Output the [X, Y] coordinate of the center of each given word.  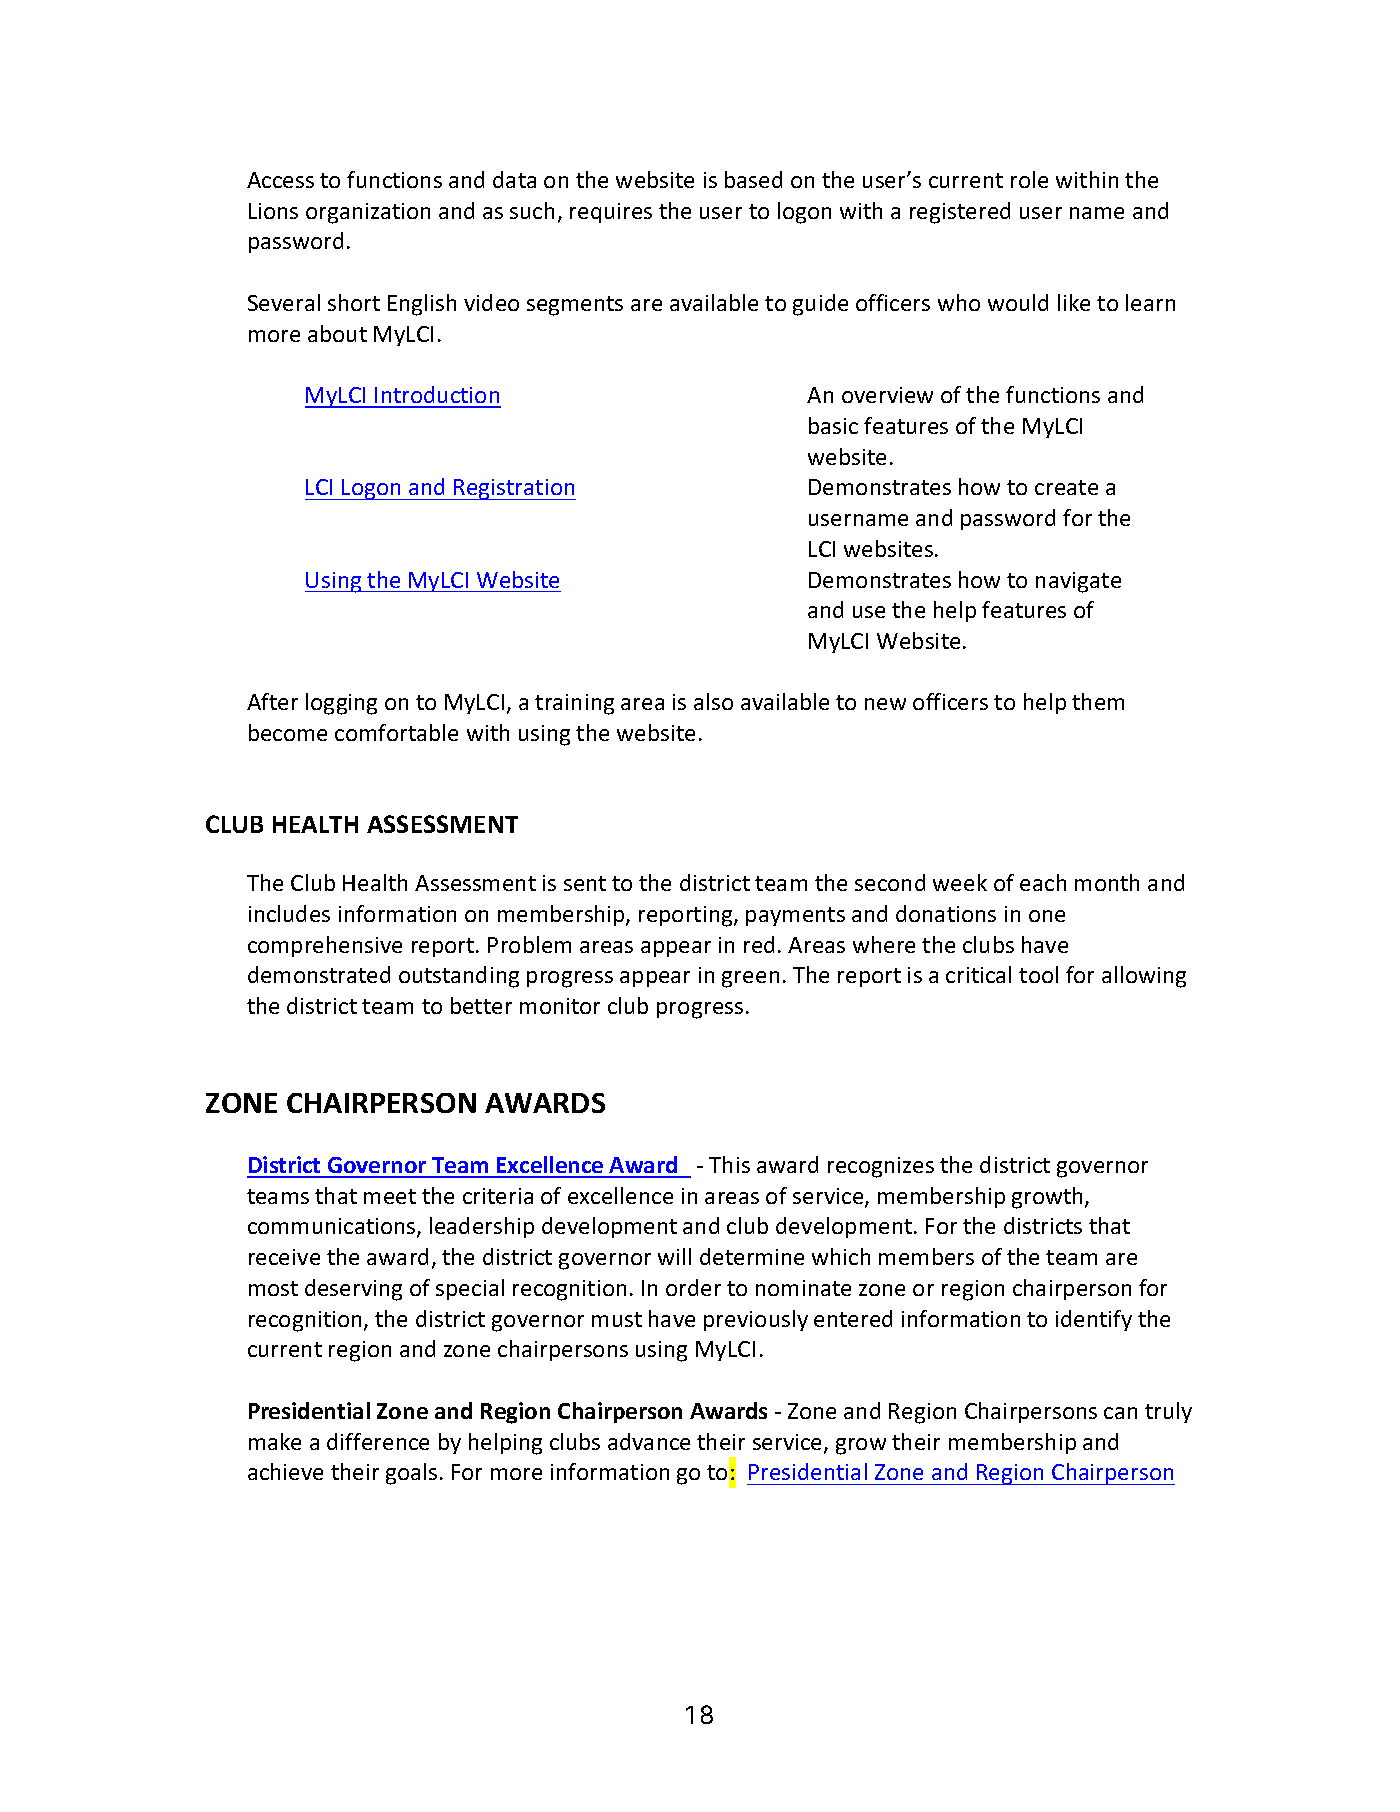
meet [390, 1196]
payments [795, 916]
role [1029, 179]
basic [833, 425]
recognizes [881, 1167]
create [1066, 487]
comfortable [396, 732]
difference [378, 1441]
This [729, 1164]
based [753, 179]
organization [368, 213]
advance [649, 1441]
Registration [514, 489]
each [1043, 882]
